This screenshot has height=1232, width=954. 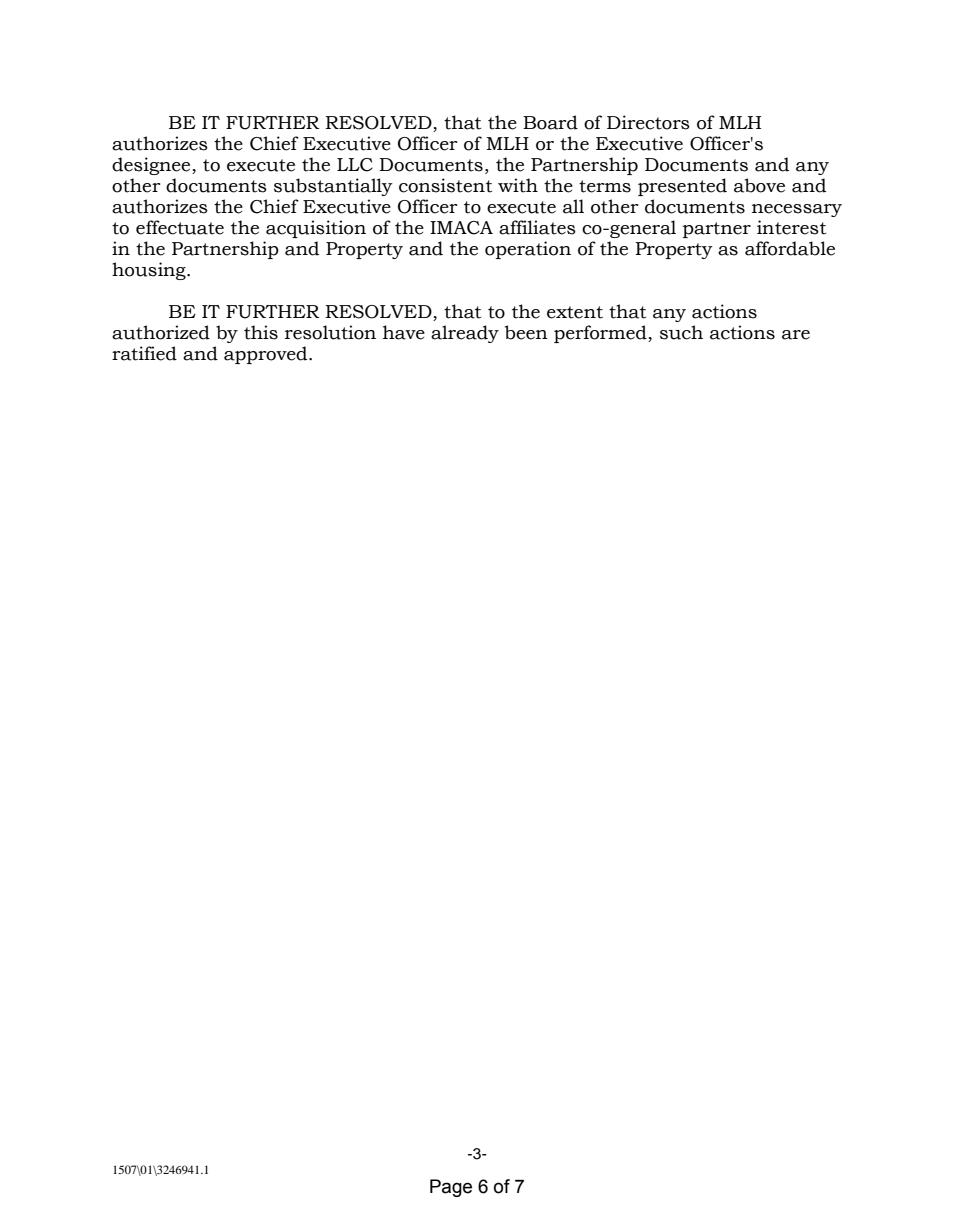 I want to click on been, so click(x=526, y=332).
